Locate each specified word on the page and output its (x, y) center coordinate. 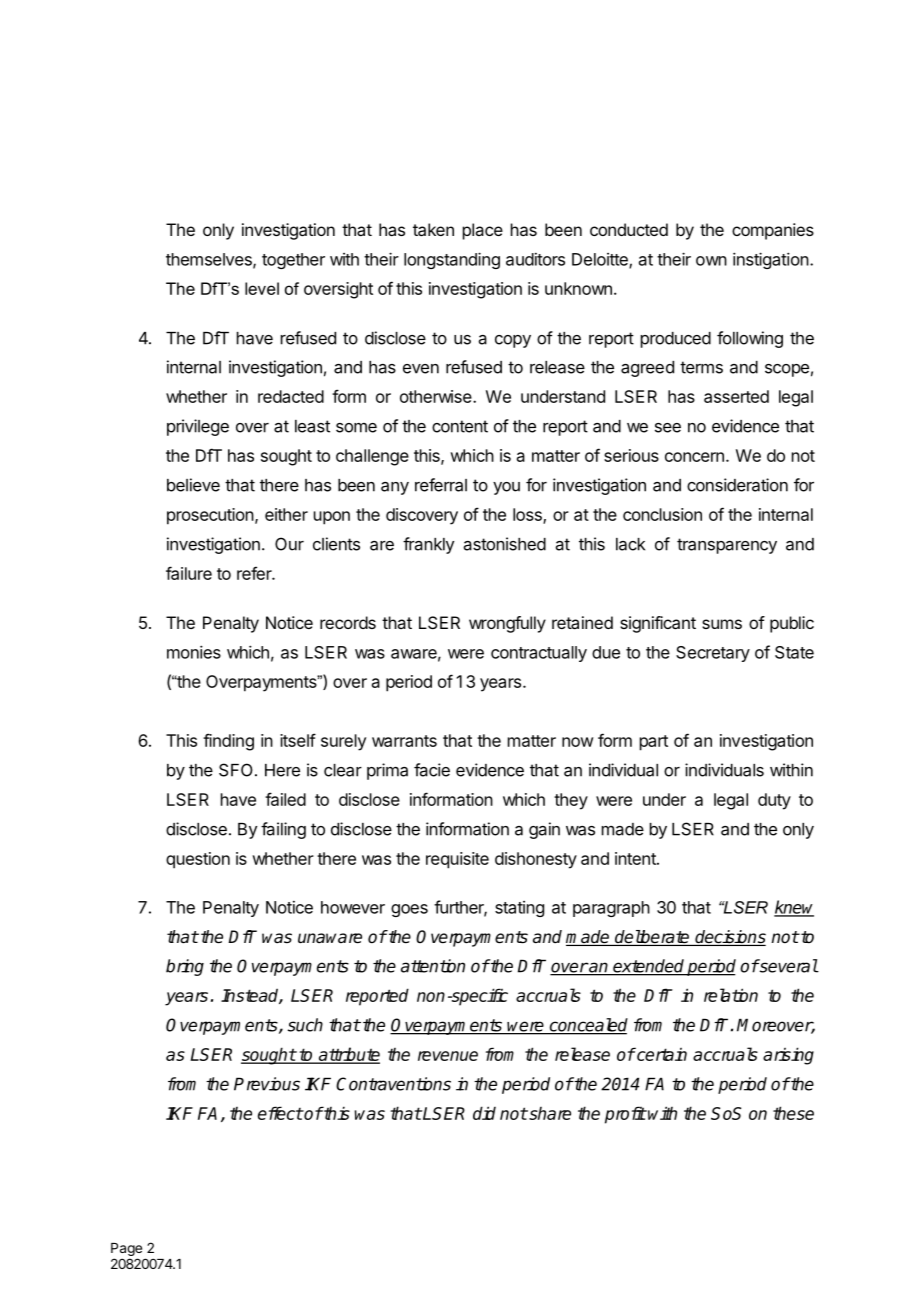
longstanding (452, 260)
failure (189, 573)
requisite (457, 860)
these (793, 1113)
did (484, 1113)
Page (126, 1249)
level (262, 288)
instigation (771, 260)
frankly (428, 545)
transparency (727, 546)
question (198, 860)
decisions (729, 938)
